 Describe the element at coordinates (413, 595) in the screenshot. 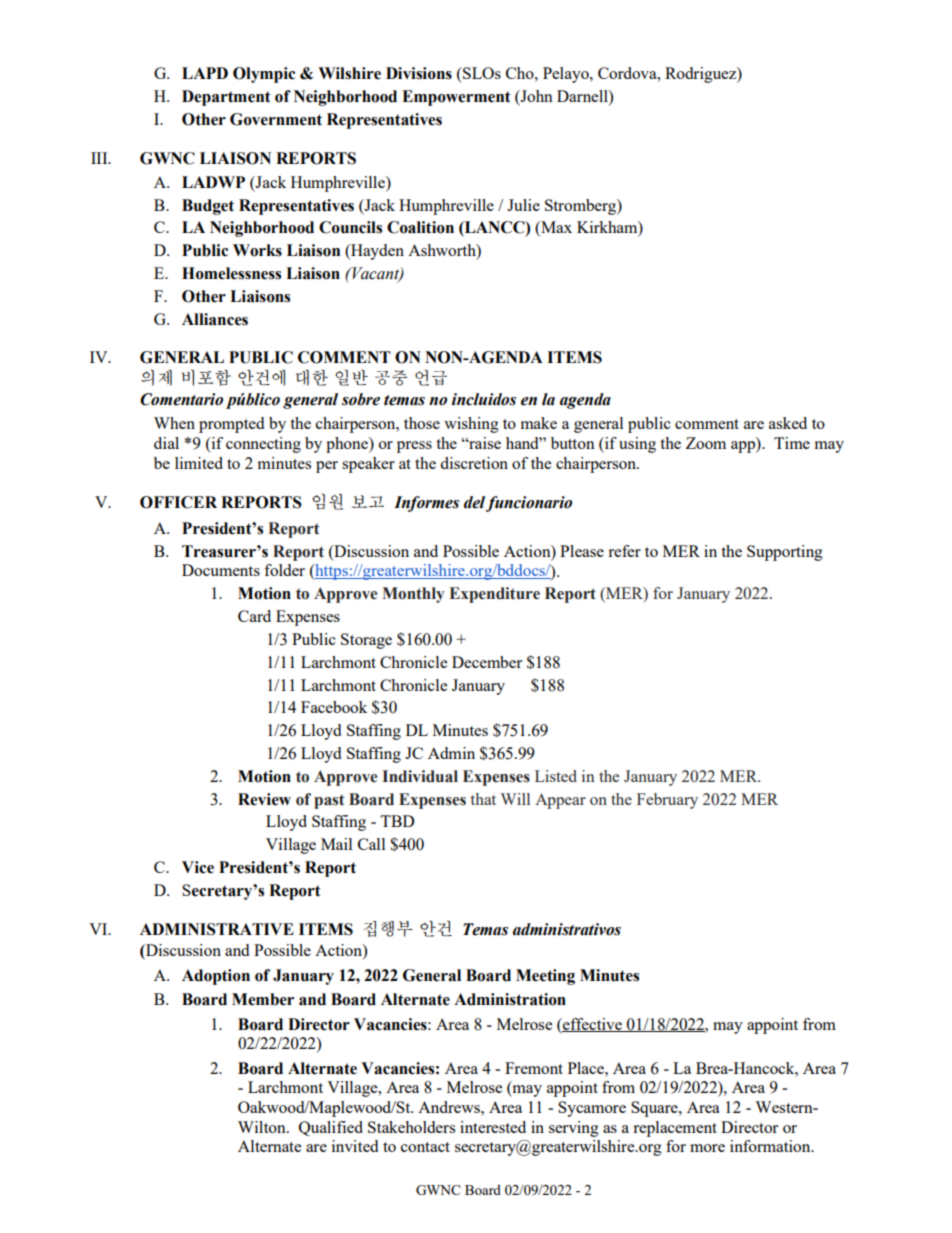

I see `Monthly` at that location.
